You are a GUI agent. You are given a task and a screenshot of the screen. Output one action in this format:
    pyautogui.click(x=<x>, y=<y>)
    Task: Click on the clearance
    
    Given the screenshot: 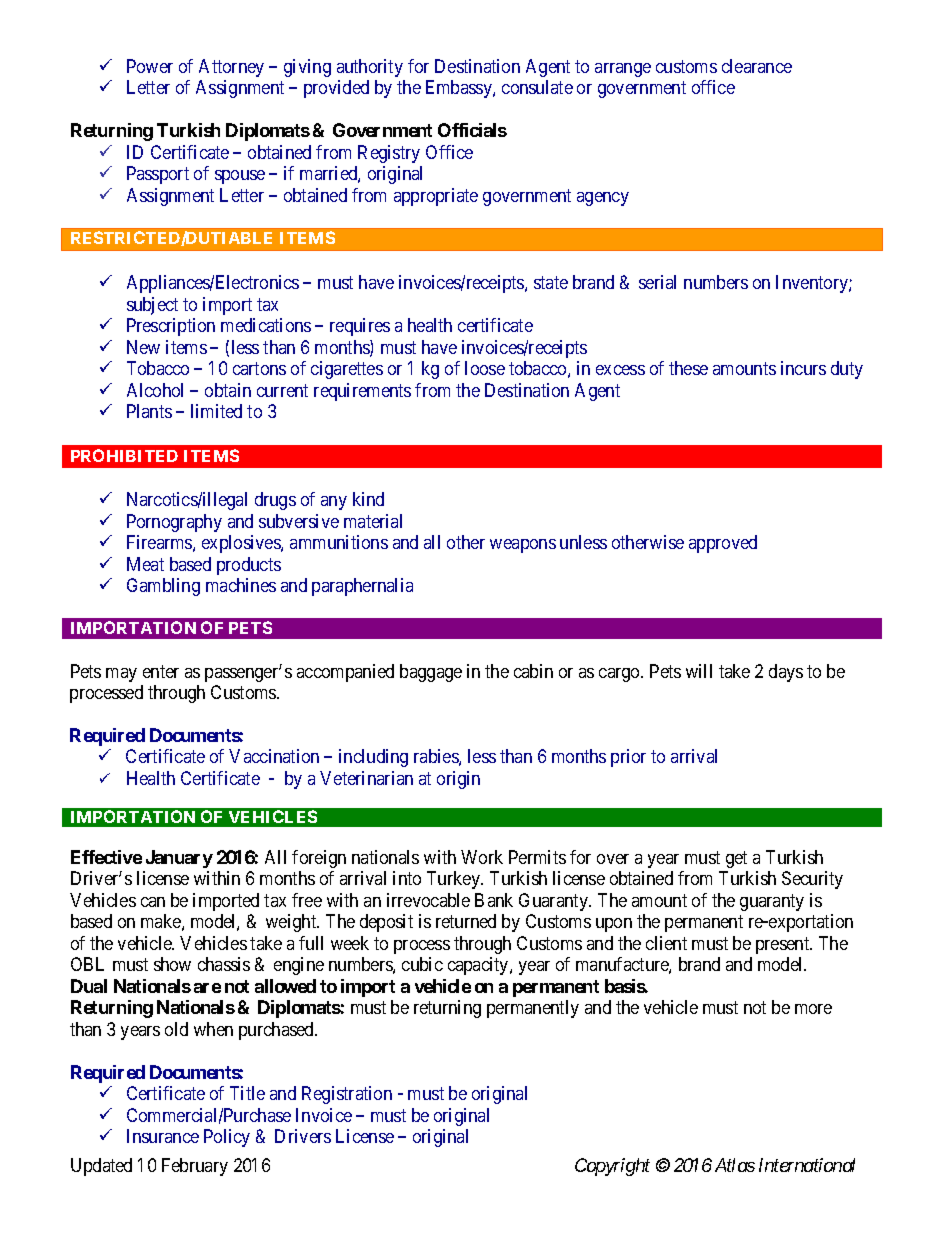 What is the action you would take?
    pyautogui.click(x=757, y=66)
